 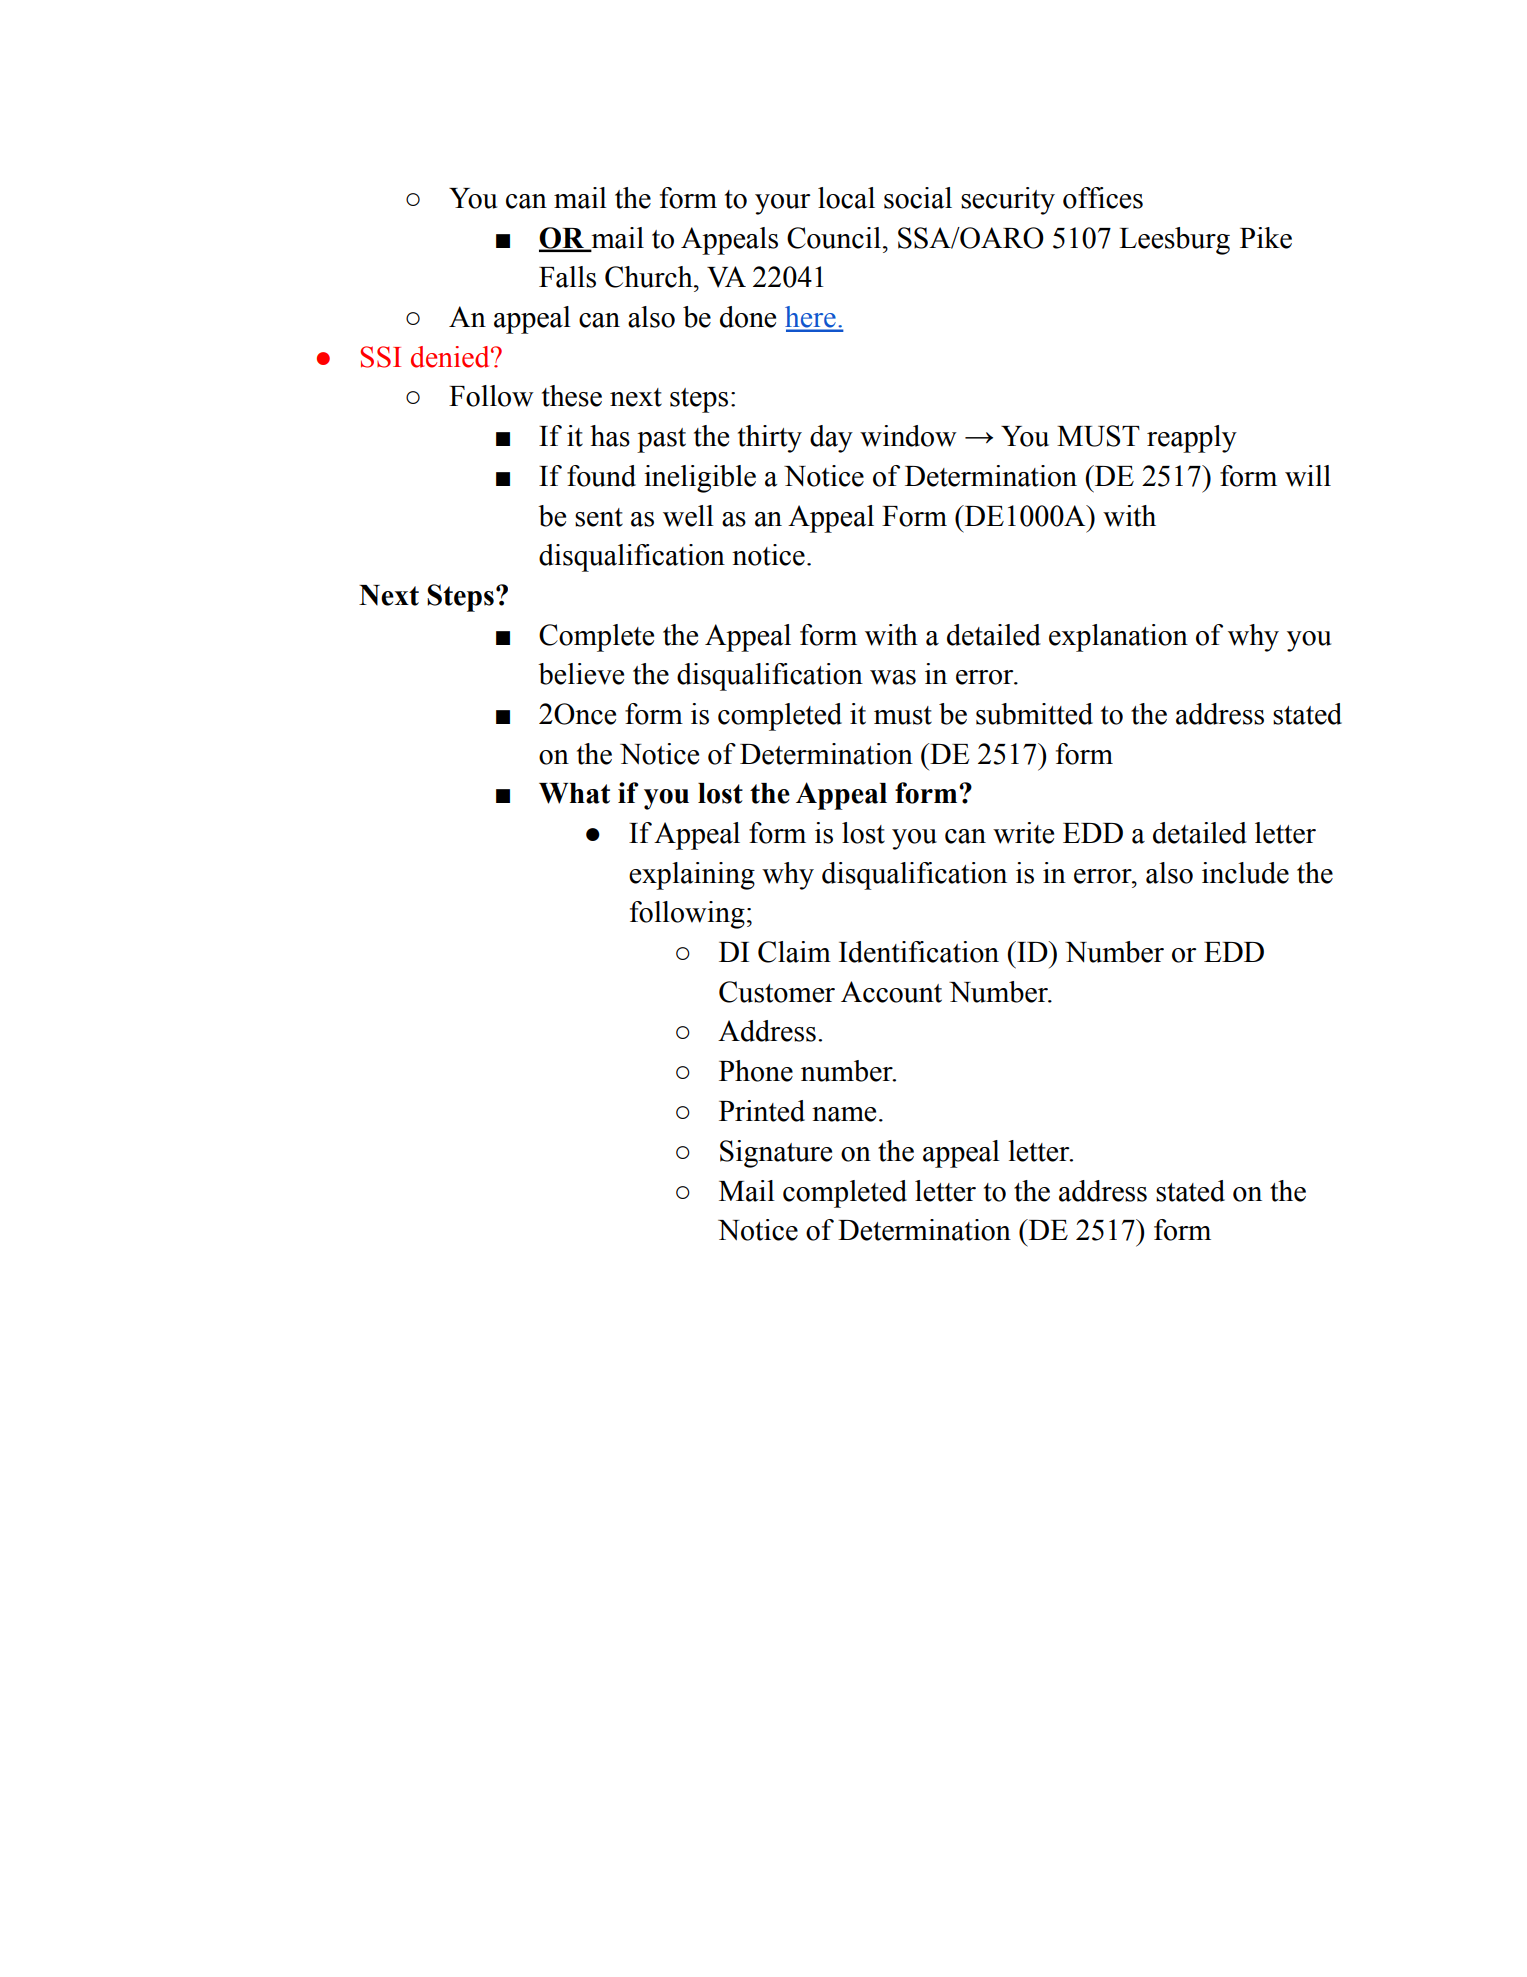 What do you see at coordinates (844, 1114) in the page?
I see `name` at bounding box center [844, 1114].
